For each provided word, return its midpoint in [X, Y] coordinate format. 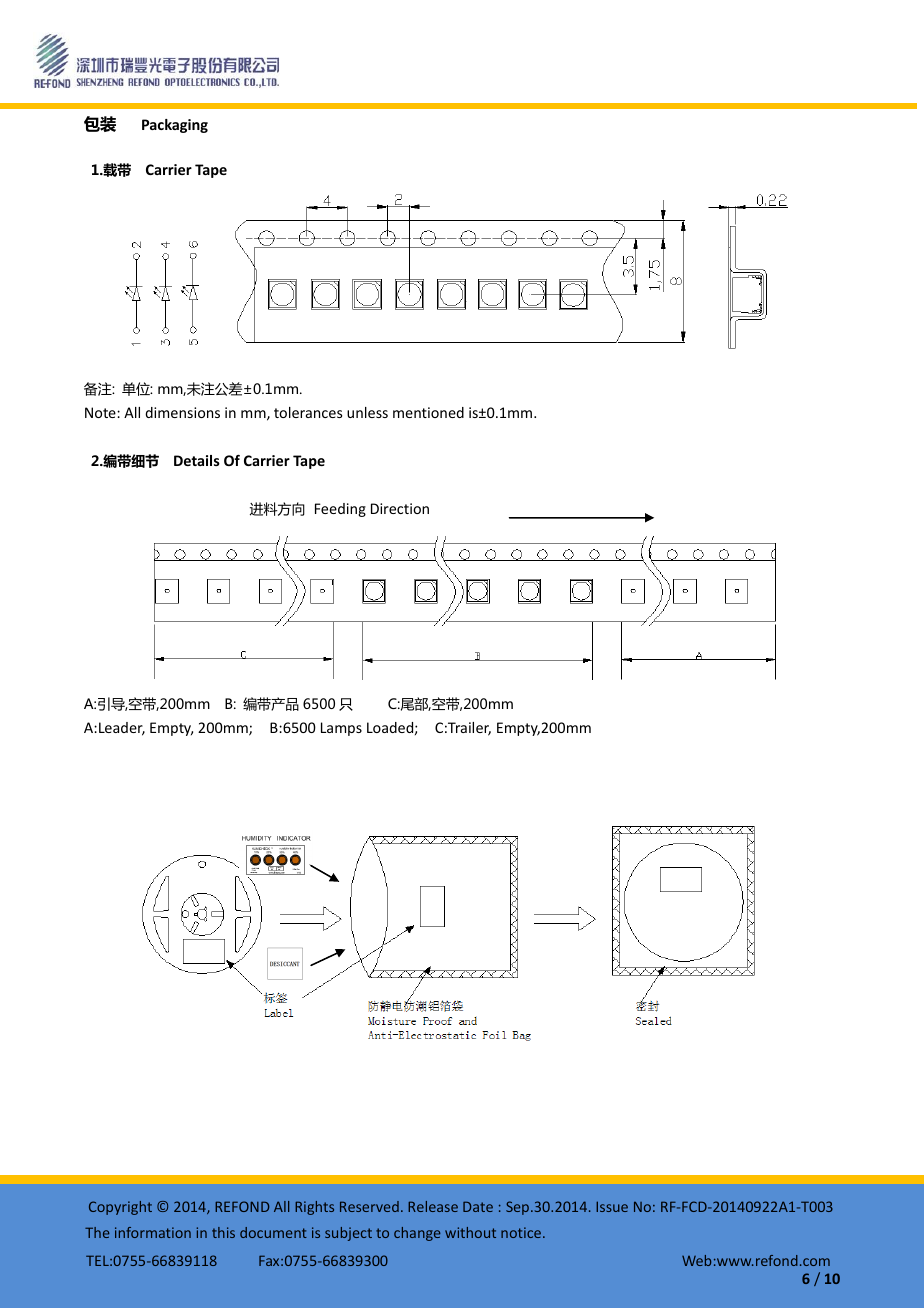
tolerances [308, 412]
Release [433, 1206]
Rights [314, 1208]
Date [478, 1206]
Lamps [341, 729]
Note [101, 412]
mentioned [428, 412]
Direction [400, 508]
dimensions [182, 412]
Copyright [120, 1208]
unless [367, 412]
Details [197, 460]
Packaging [175, 126]
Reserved [369, 1206]
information [153, 1232]
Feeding [340, 510]
